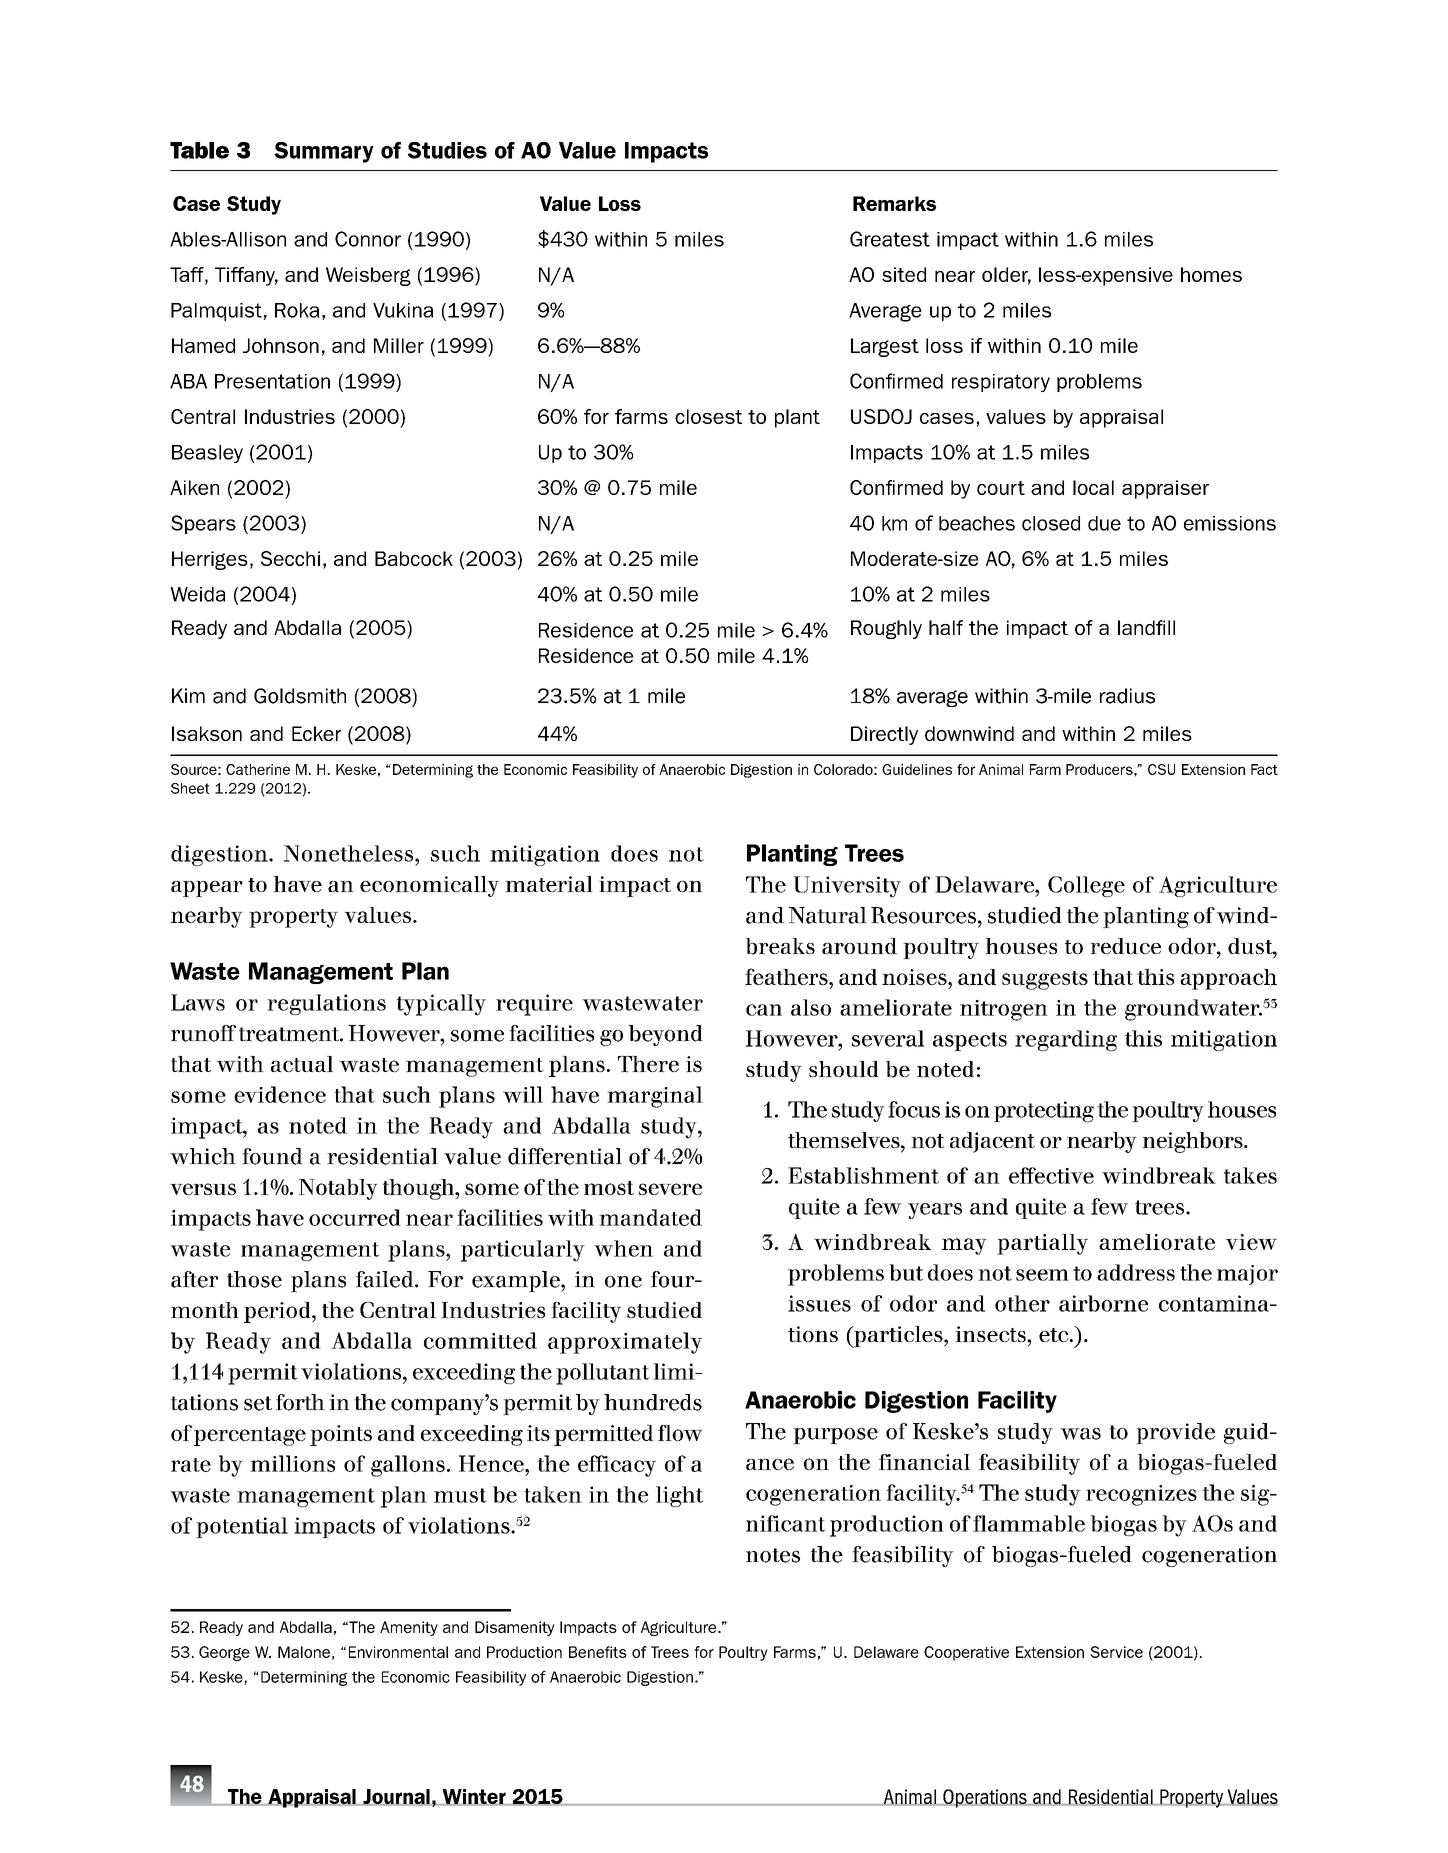 Image resolution: width=1448 pixels, height=1853 pixels. What do you see at coordinates (1146, 627) in the screenshot?
I see `landfill` at bounding box center [1146, 627].
